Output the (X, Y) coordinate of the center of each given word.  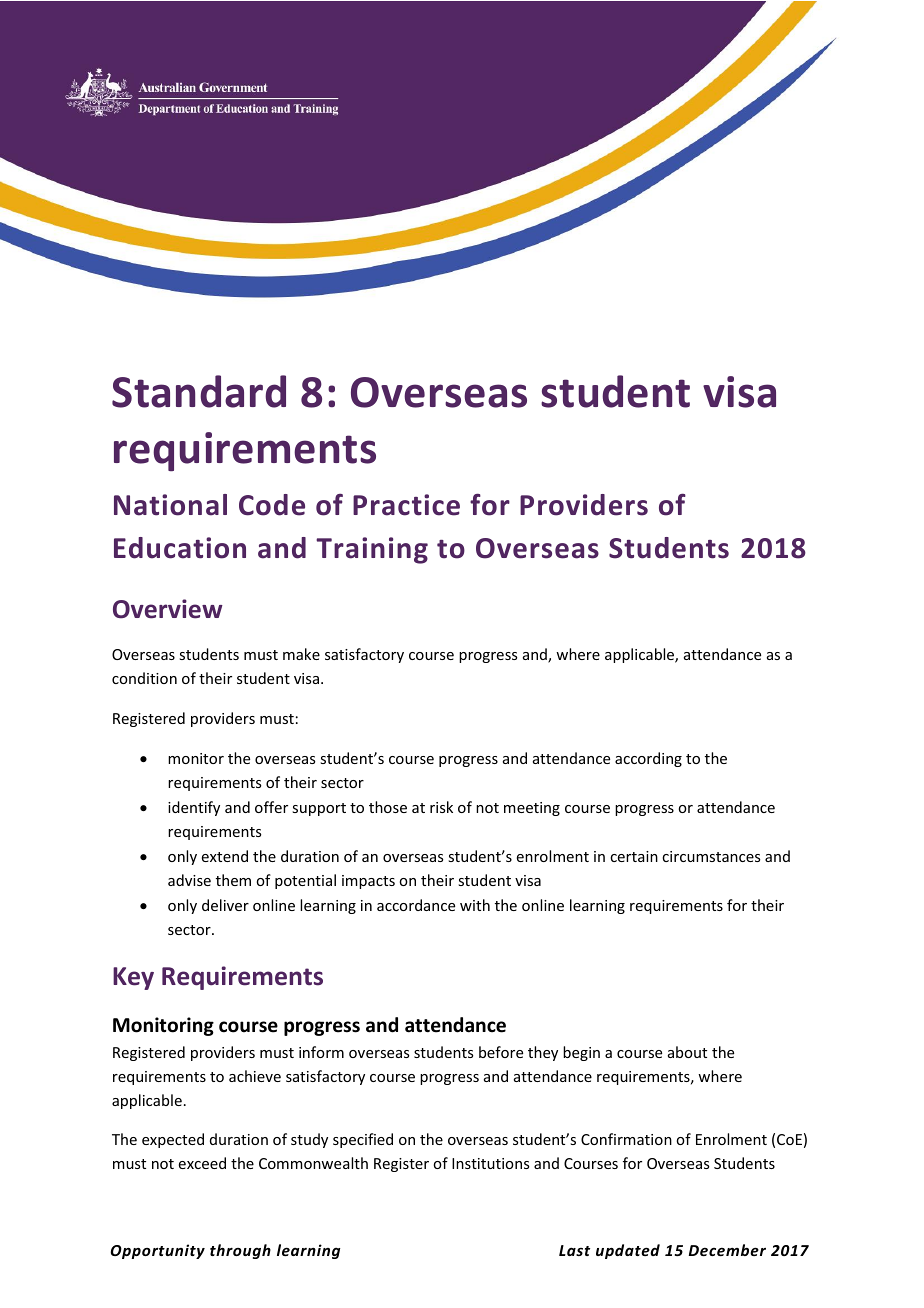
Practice (406, 505)
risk (441, 807)
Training (372, 550)
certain (634, 856)
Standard (199, 391)
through (240, 1251)
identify (194, 808)
